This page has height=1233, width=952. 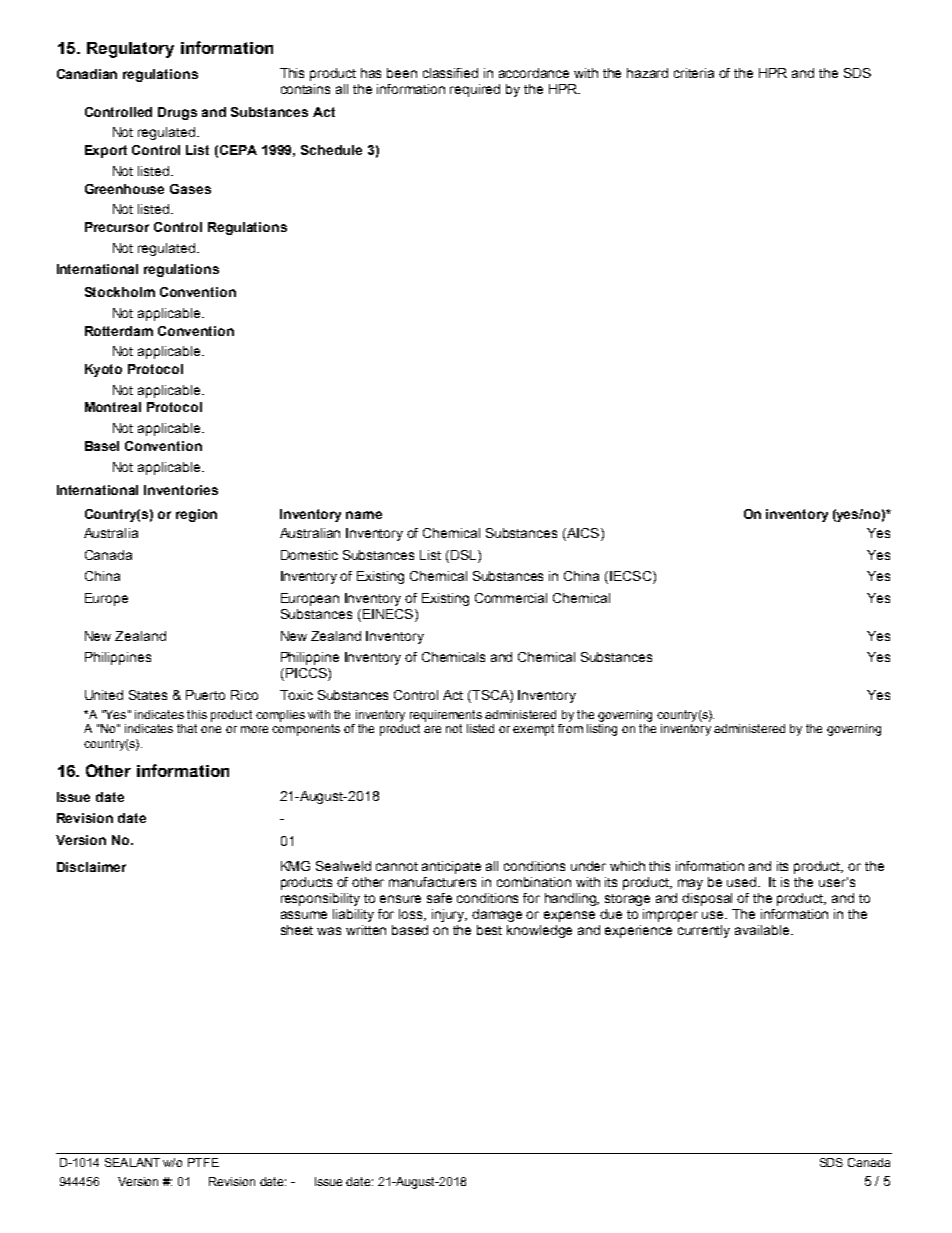 What do you see at coordinates (177, 113) in the page?
I see `Drugs` at bounding box center [177, 113].
